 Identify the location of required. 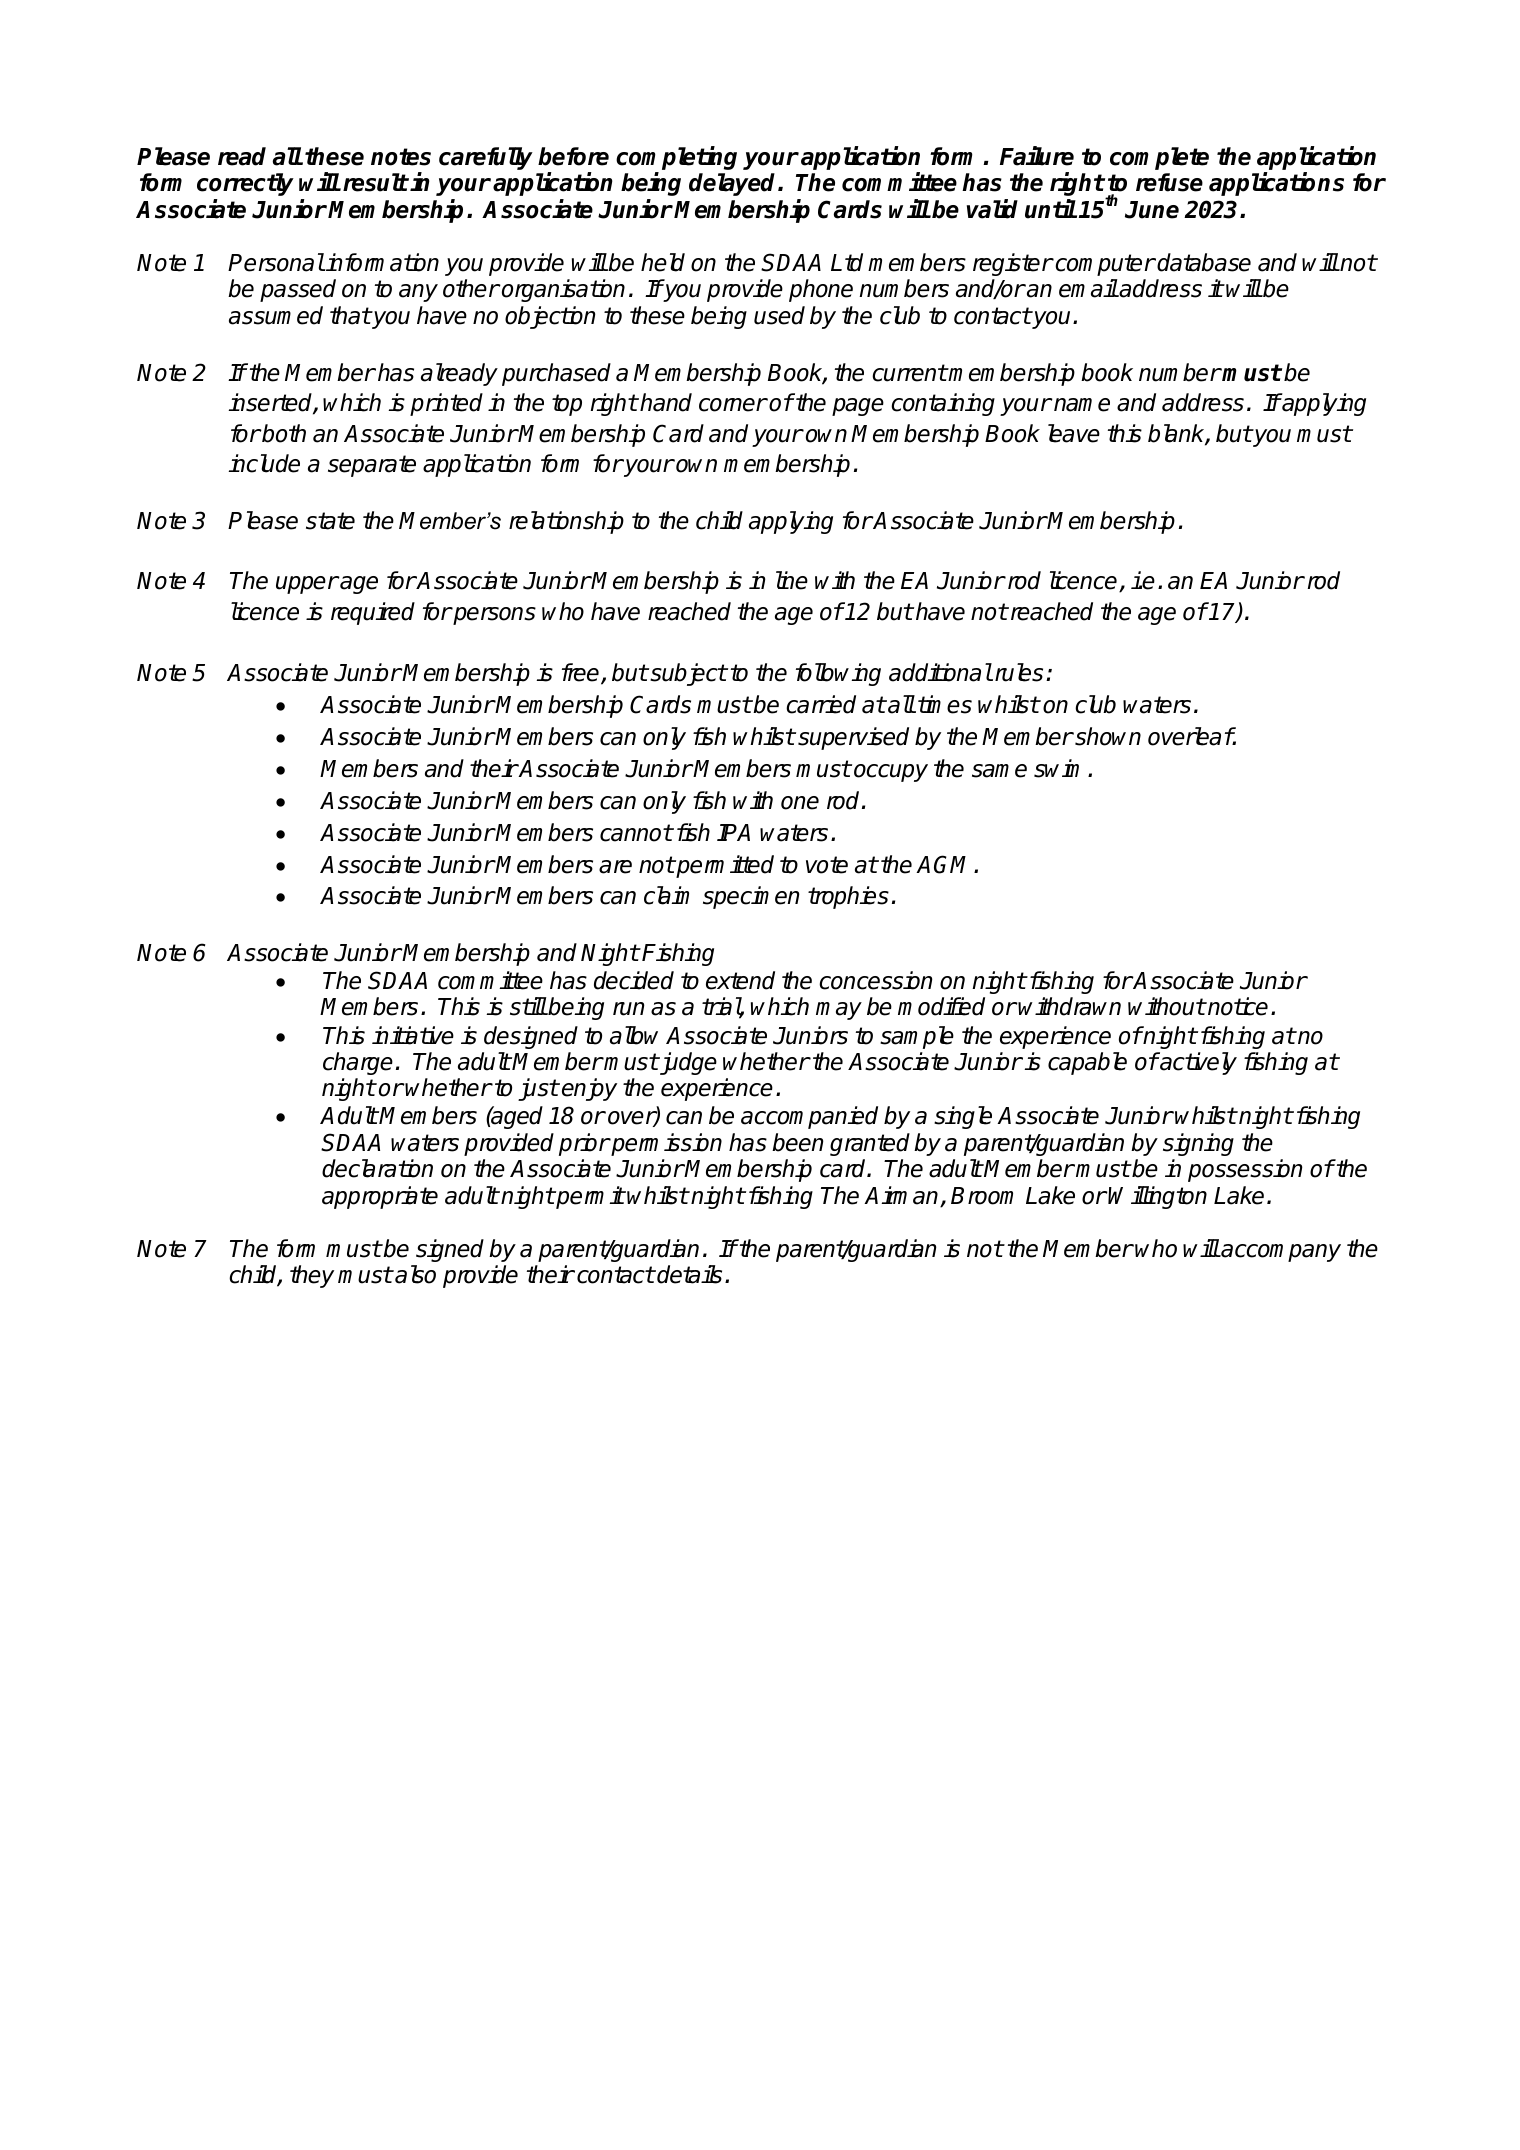
(373, 613).
